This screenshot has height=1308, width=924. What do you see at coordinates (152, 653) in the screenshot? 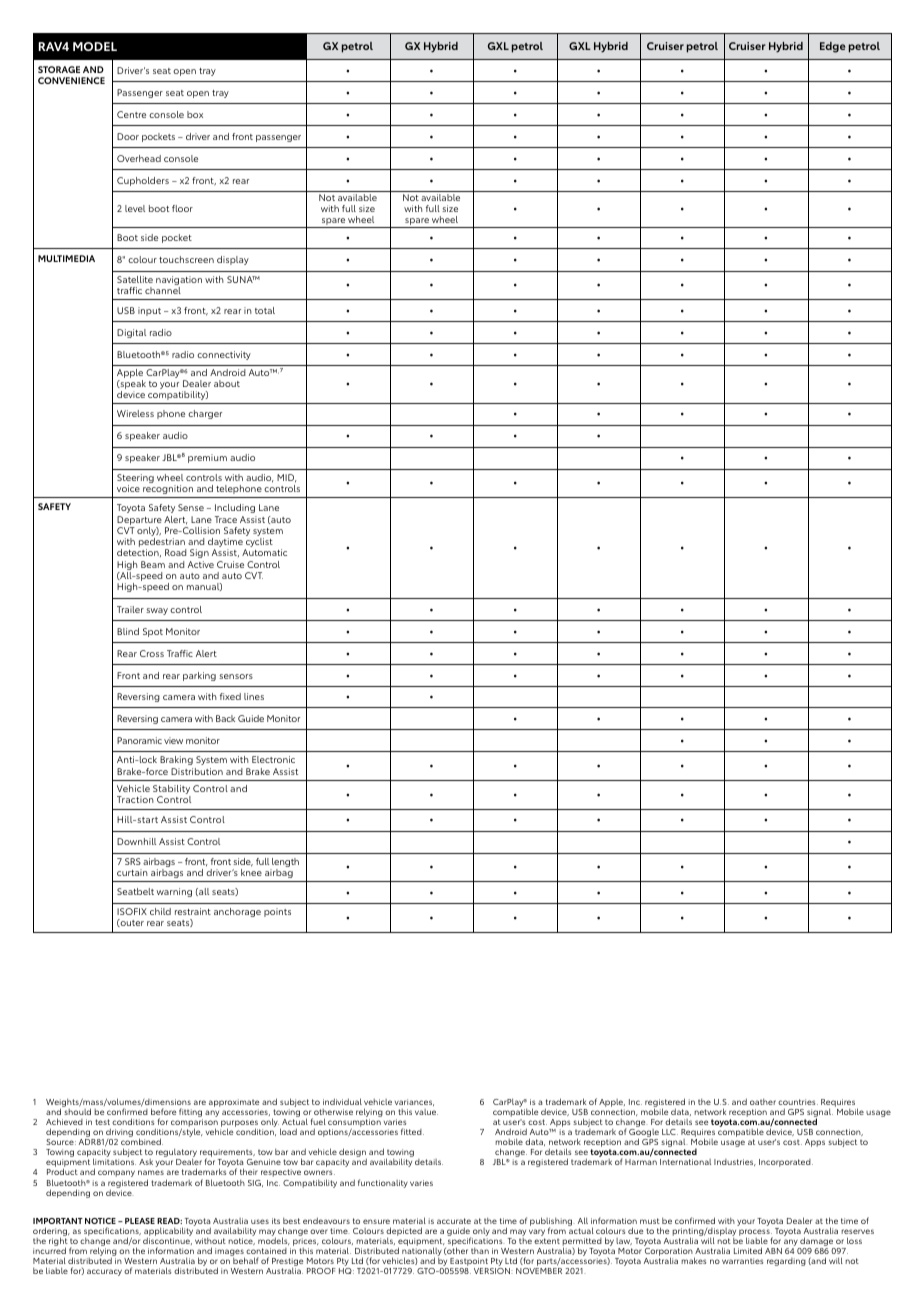
I see `Cross` at bounding box center [152, 653].
